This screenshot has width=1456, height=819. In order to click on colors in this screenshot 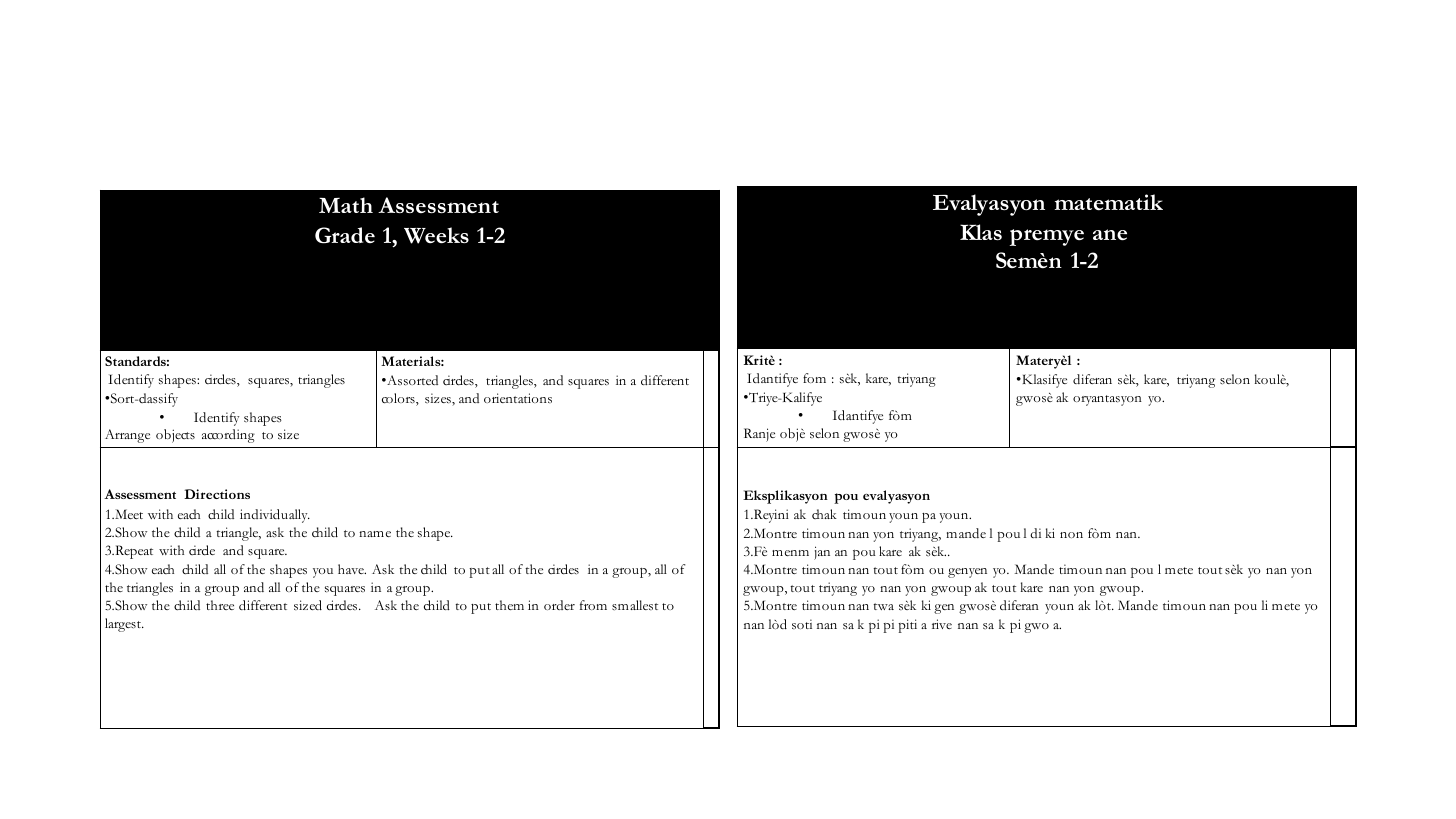, I will do `click(399, 399)`.
